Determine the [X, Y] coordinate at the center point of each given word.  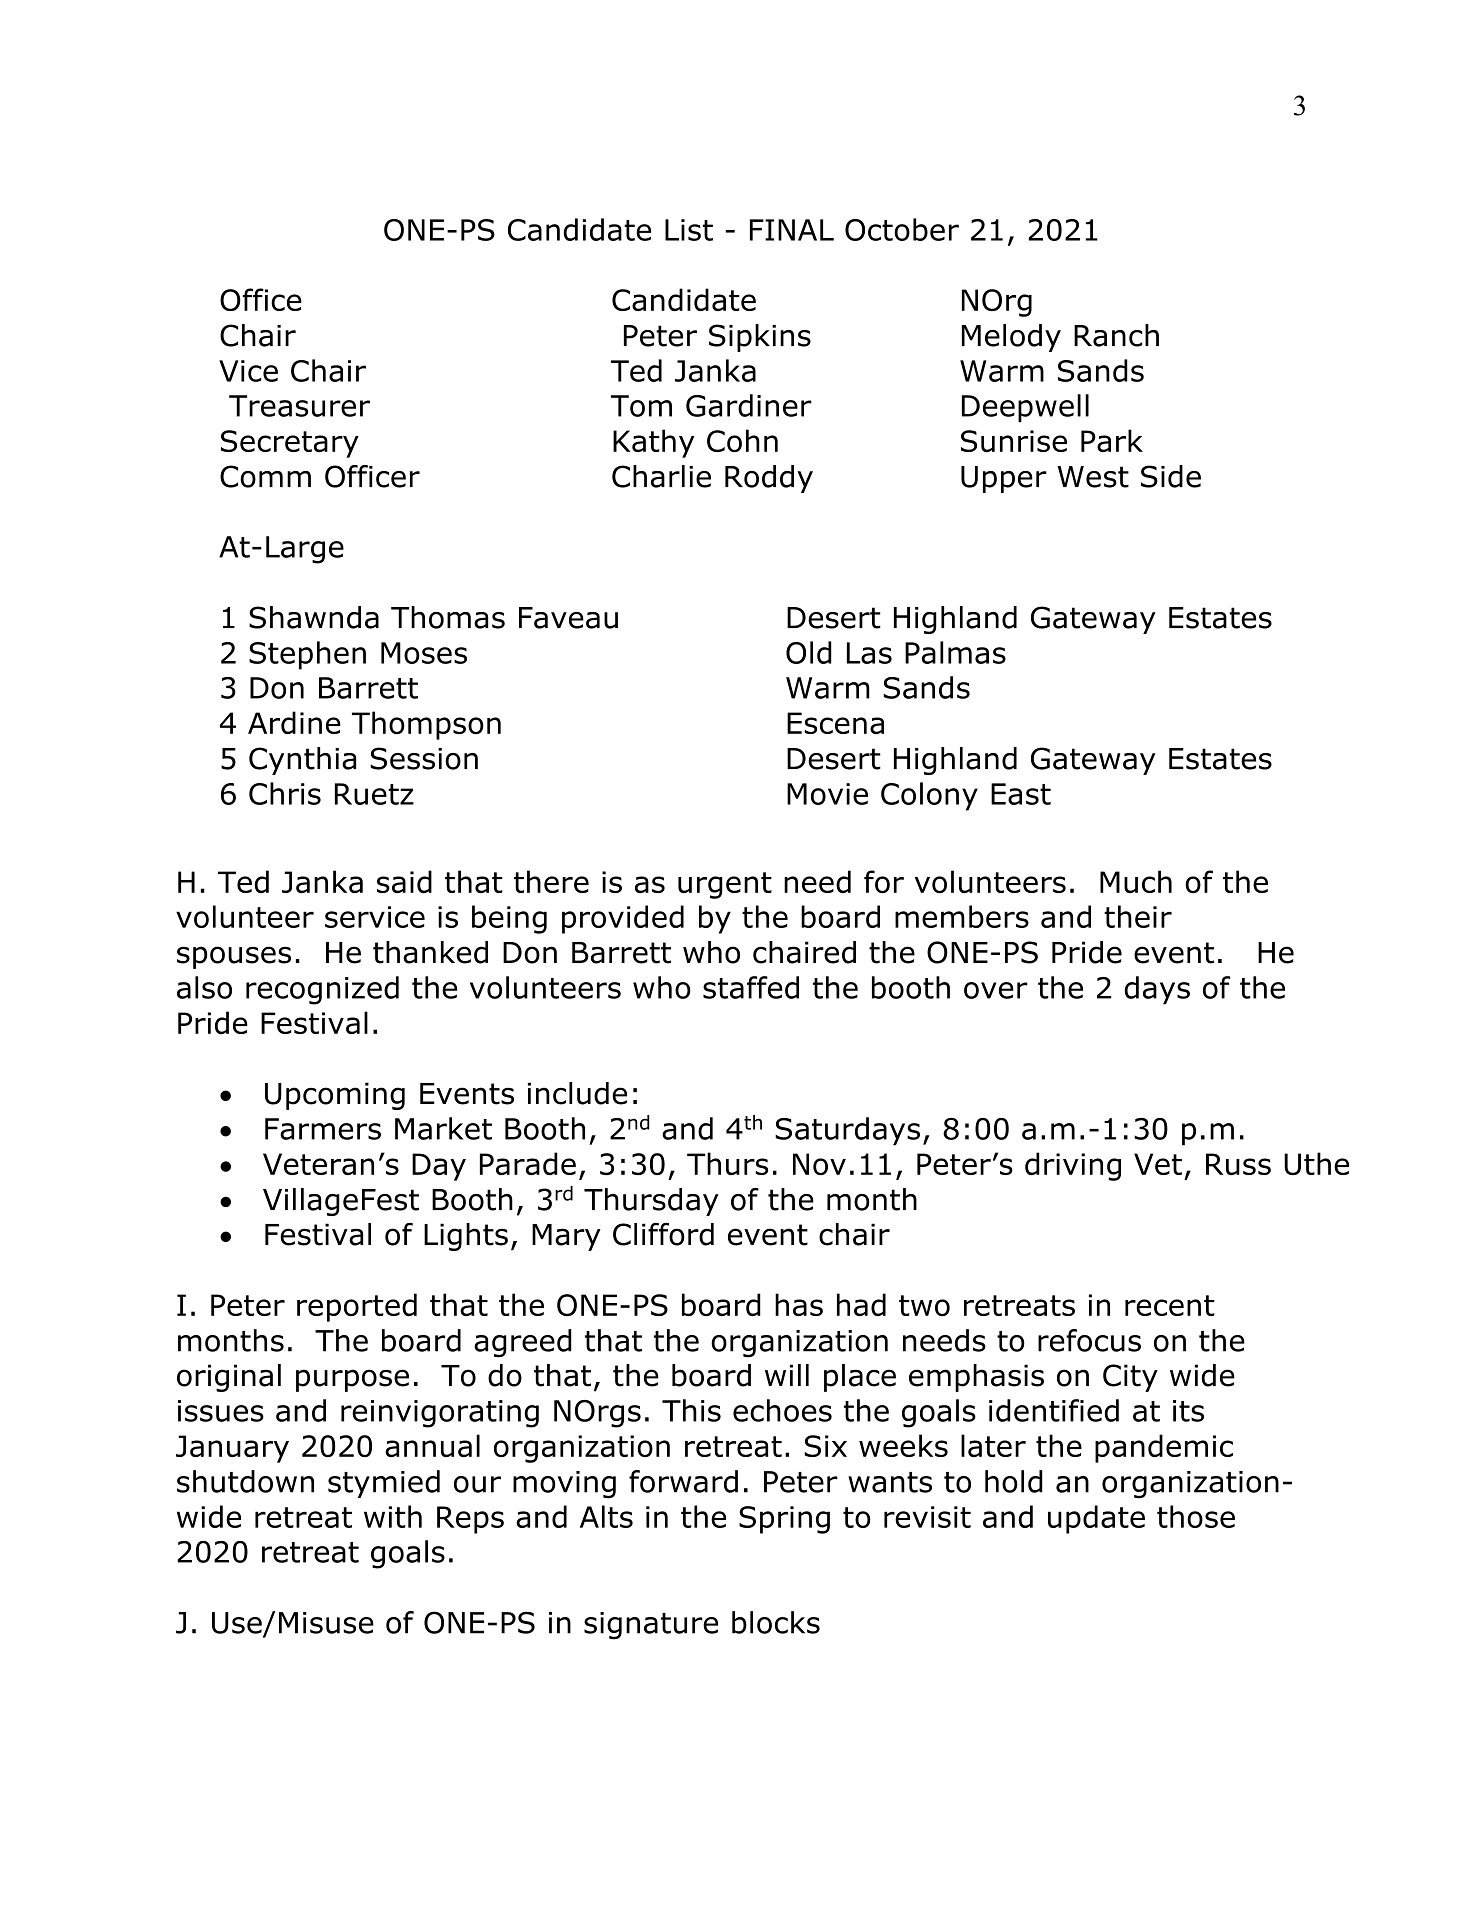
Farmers [323, 1129]
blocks [776, 1622]
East [1021, 794]
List [689, 230]
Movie [827, 794]
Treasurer [299, 406]
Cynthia [302, 761]
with [393, 1516]
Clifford [663, 1234]
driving [1073, 1166]
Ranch [1116, 335]
